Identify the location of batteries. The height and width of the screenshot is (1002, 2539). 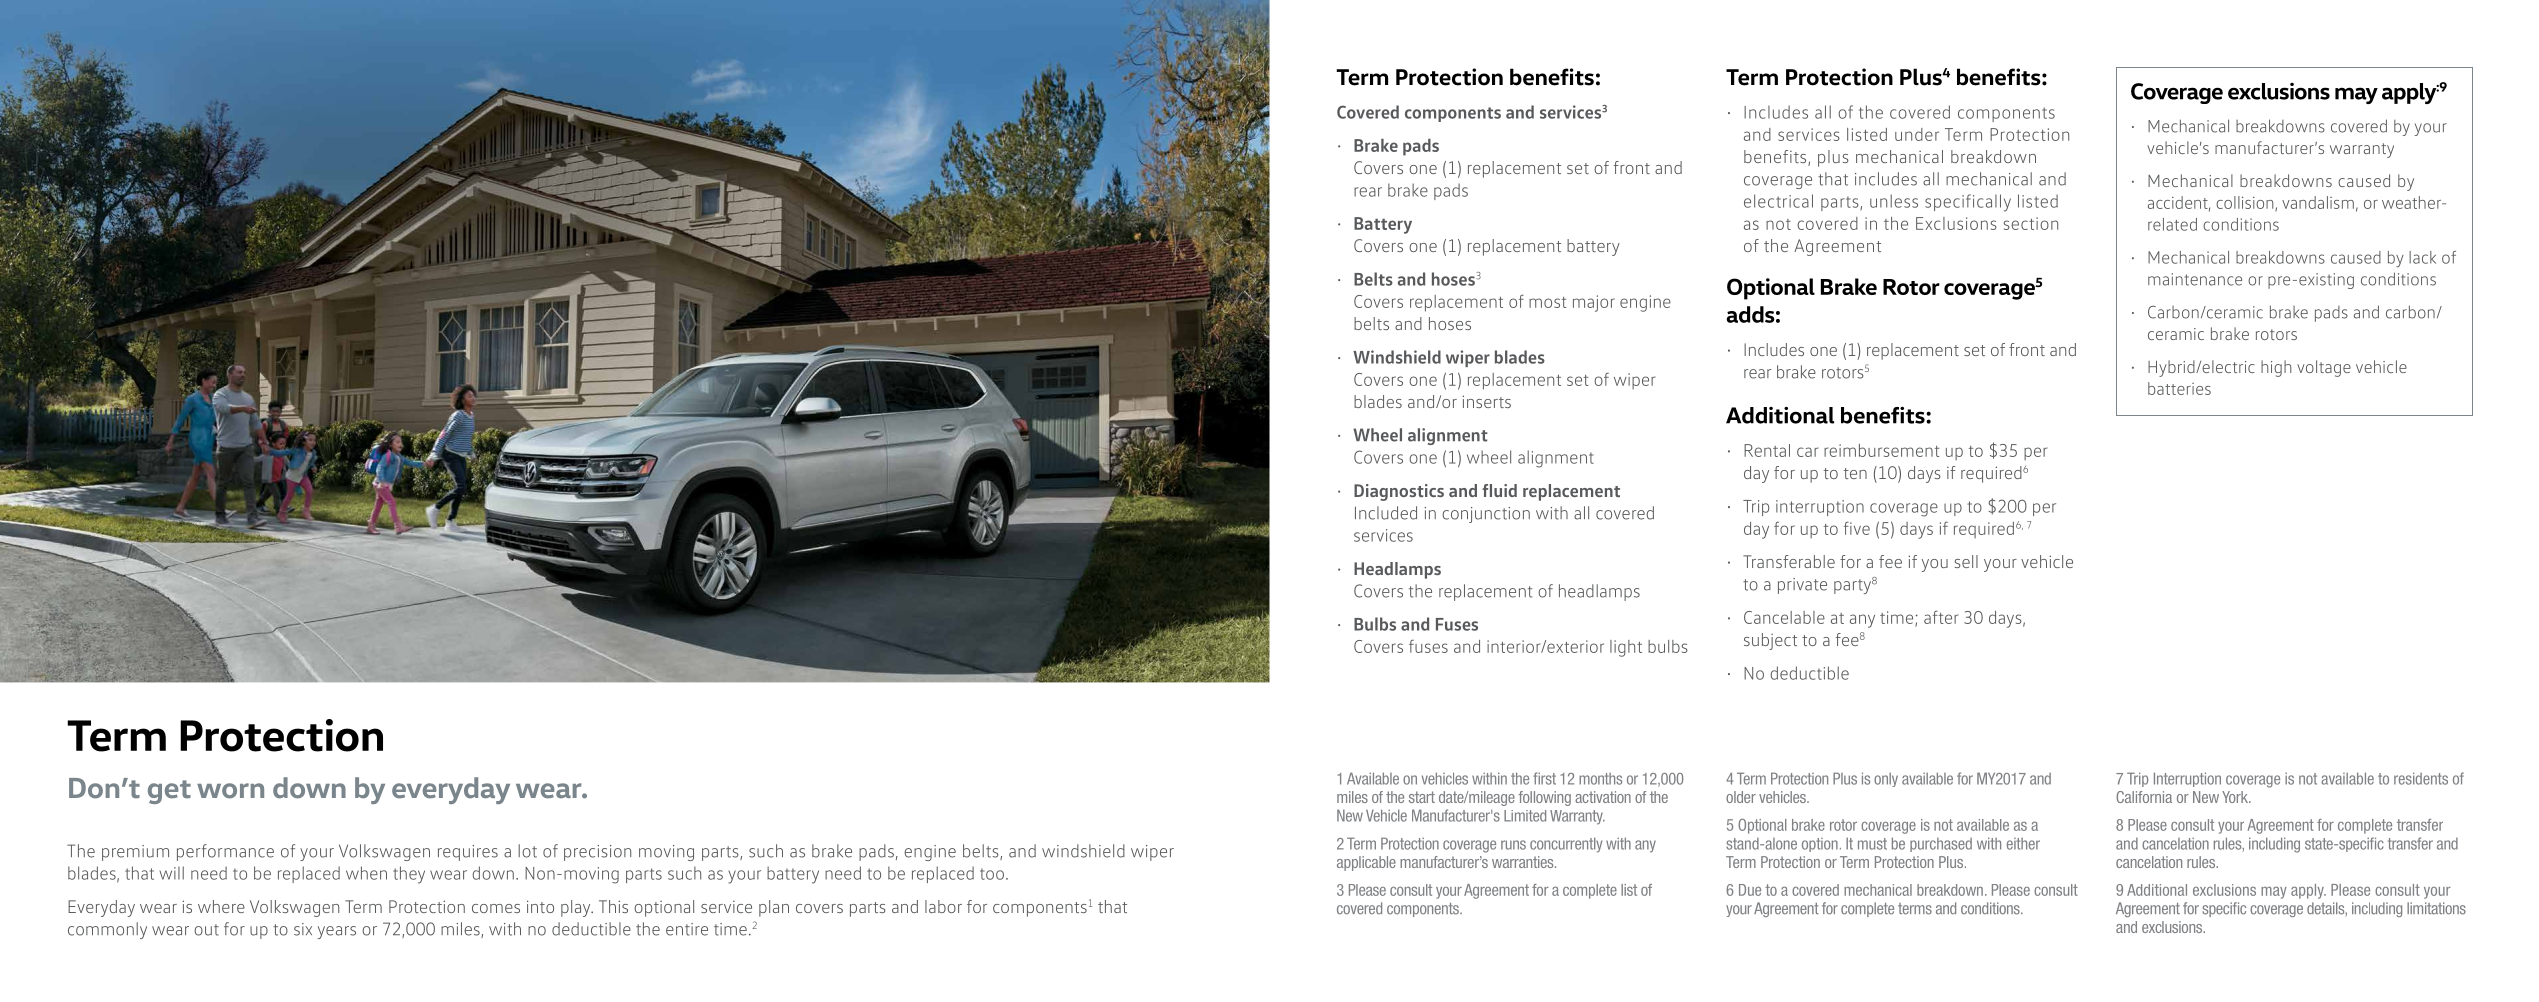
(2179, 388).
